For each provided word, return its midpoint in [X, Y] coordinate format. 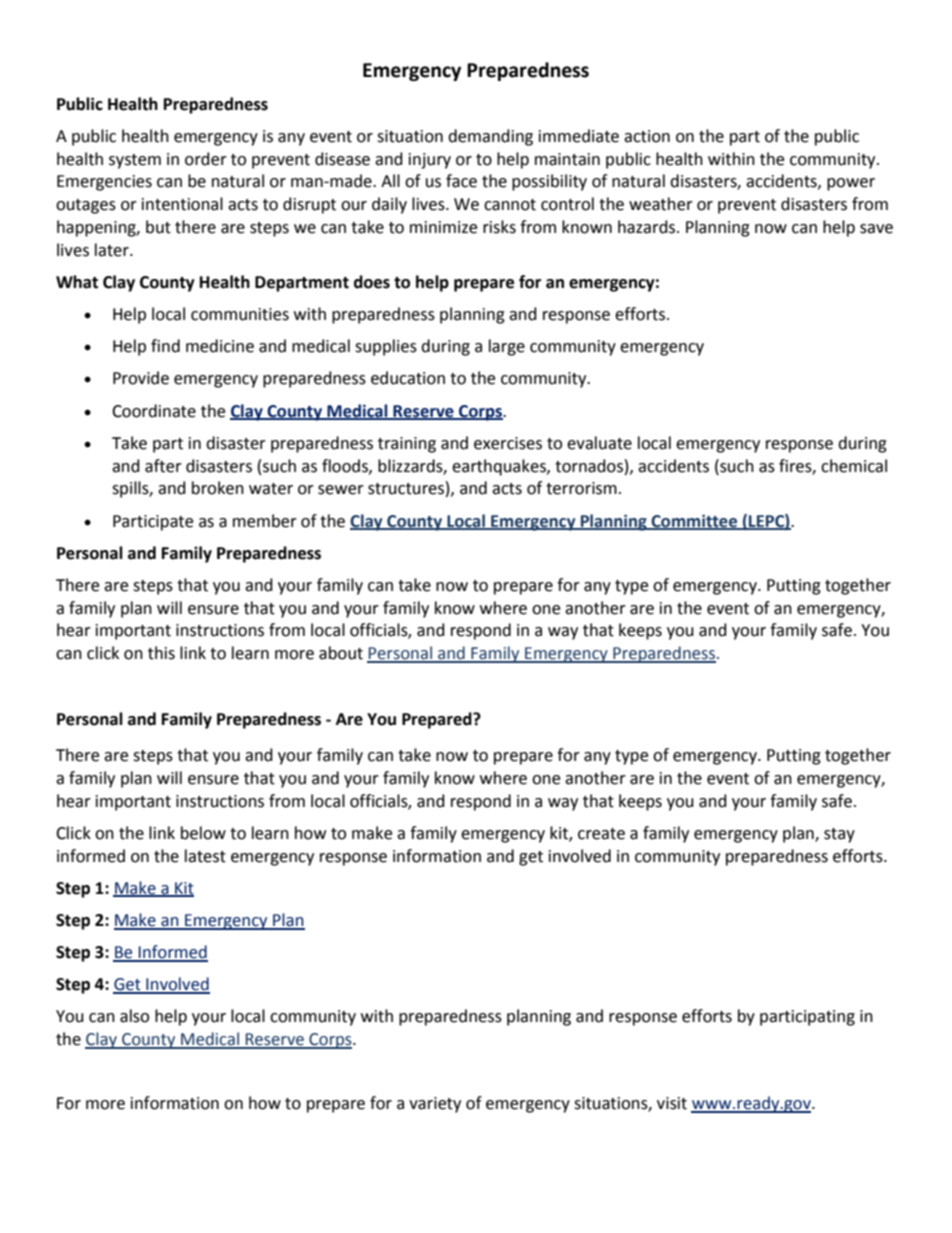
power [851, 184]
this [161, 653]
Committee [694, 521]
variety [435, 1105]
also [134, 1016]
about [341, 653]
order [206, 159]
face [461, 181]
